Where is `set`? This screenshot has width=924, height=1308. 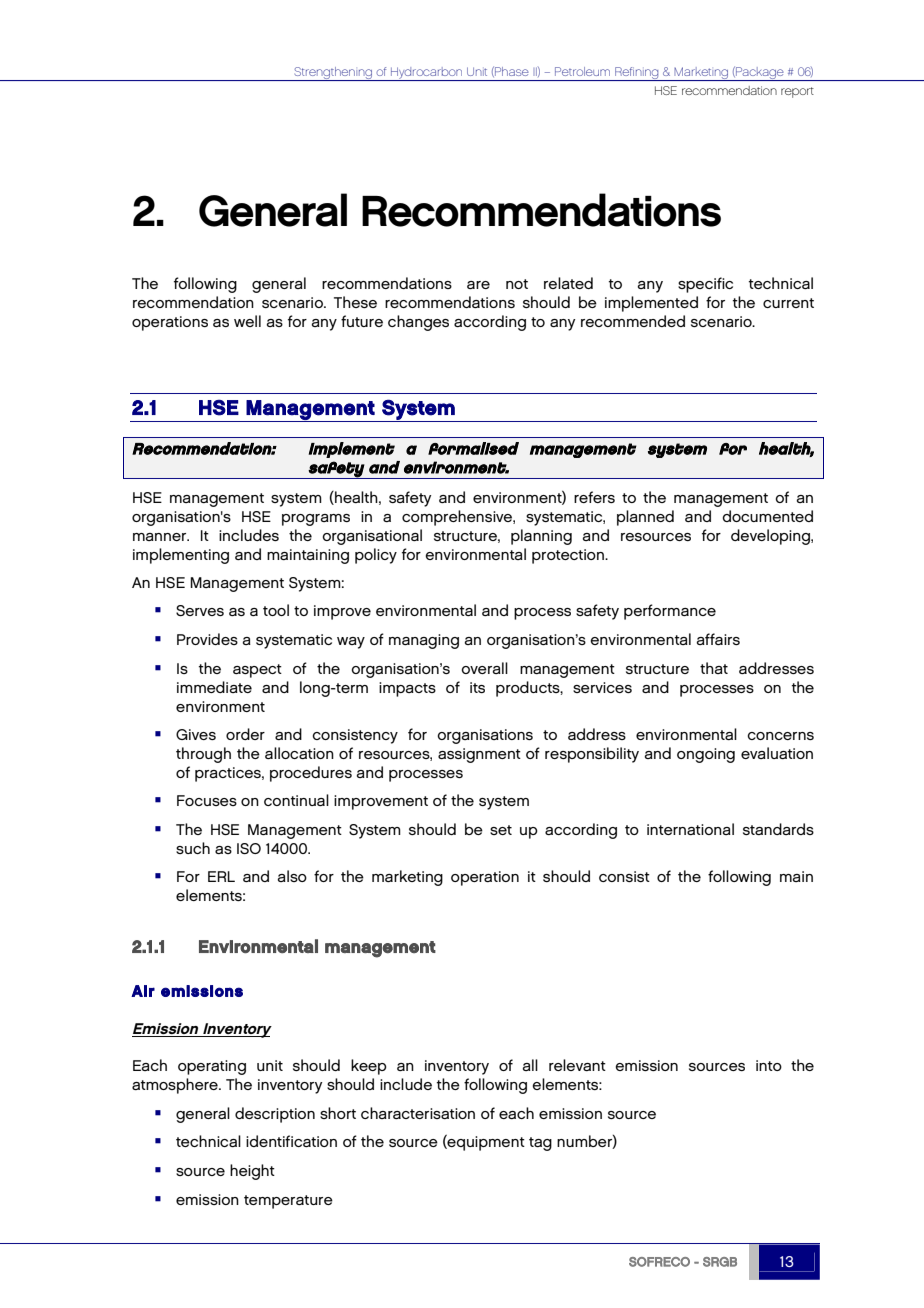
set is located at coordinates (501, 830).
